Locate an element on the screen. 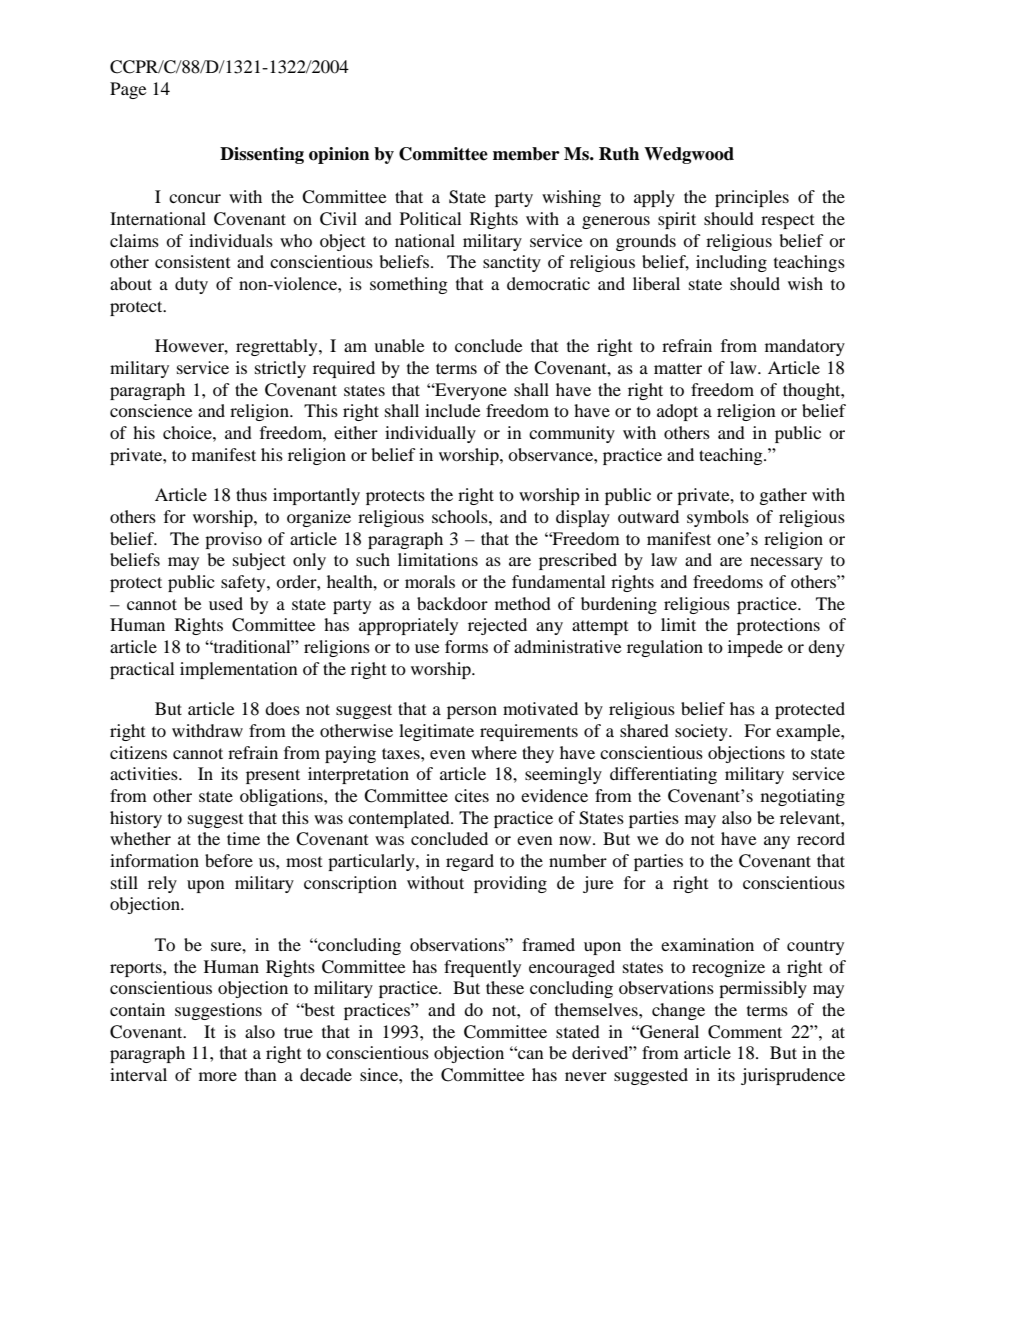  conscience is located at coordinates (151, 410).
